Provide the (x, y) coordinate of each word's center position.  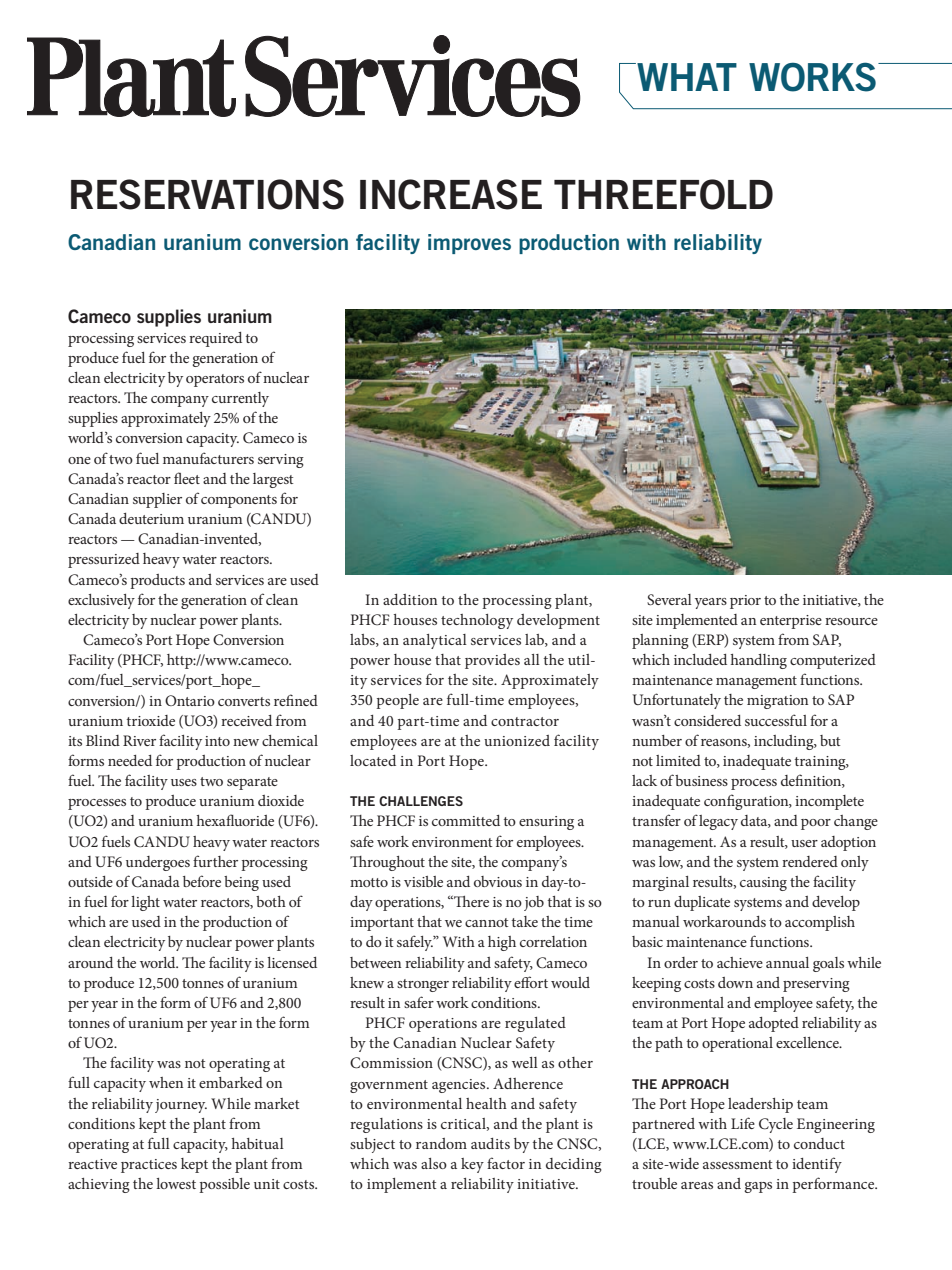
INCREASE (451, 194)
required (215, 339)
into (217, 741)
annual (787, 962)
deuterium (151, 518)
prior (745, 602)
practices (149, 1166)
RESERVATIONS (207, 194)
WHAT (686, 77)
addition (410, 599)
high (502, 943)
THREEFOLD (663, 194)
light (145, 903)
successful (776, 720)
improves (469, 244)
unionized (517, 740)
